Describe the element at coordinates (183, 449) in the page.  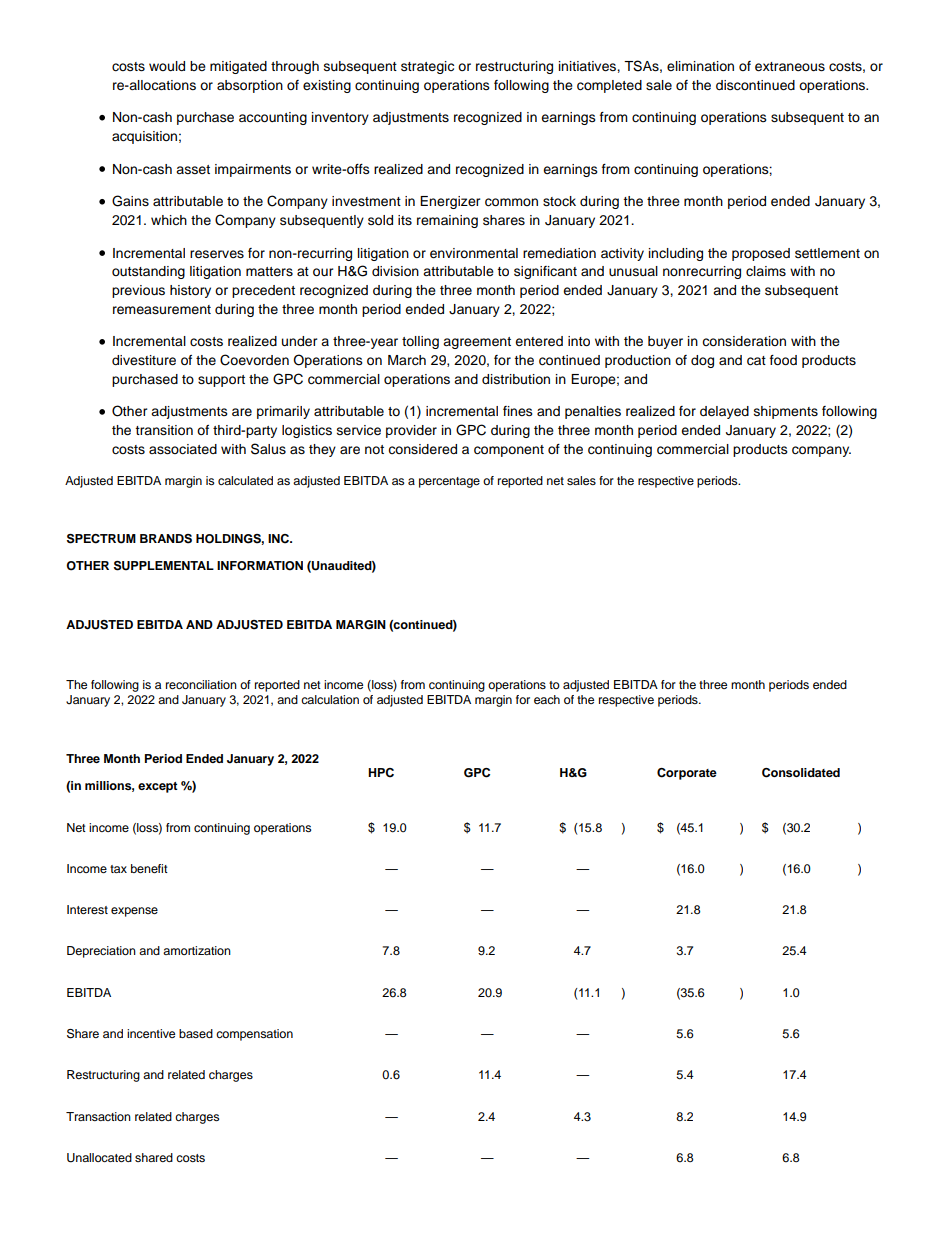
I see `associated` at that location.
